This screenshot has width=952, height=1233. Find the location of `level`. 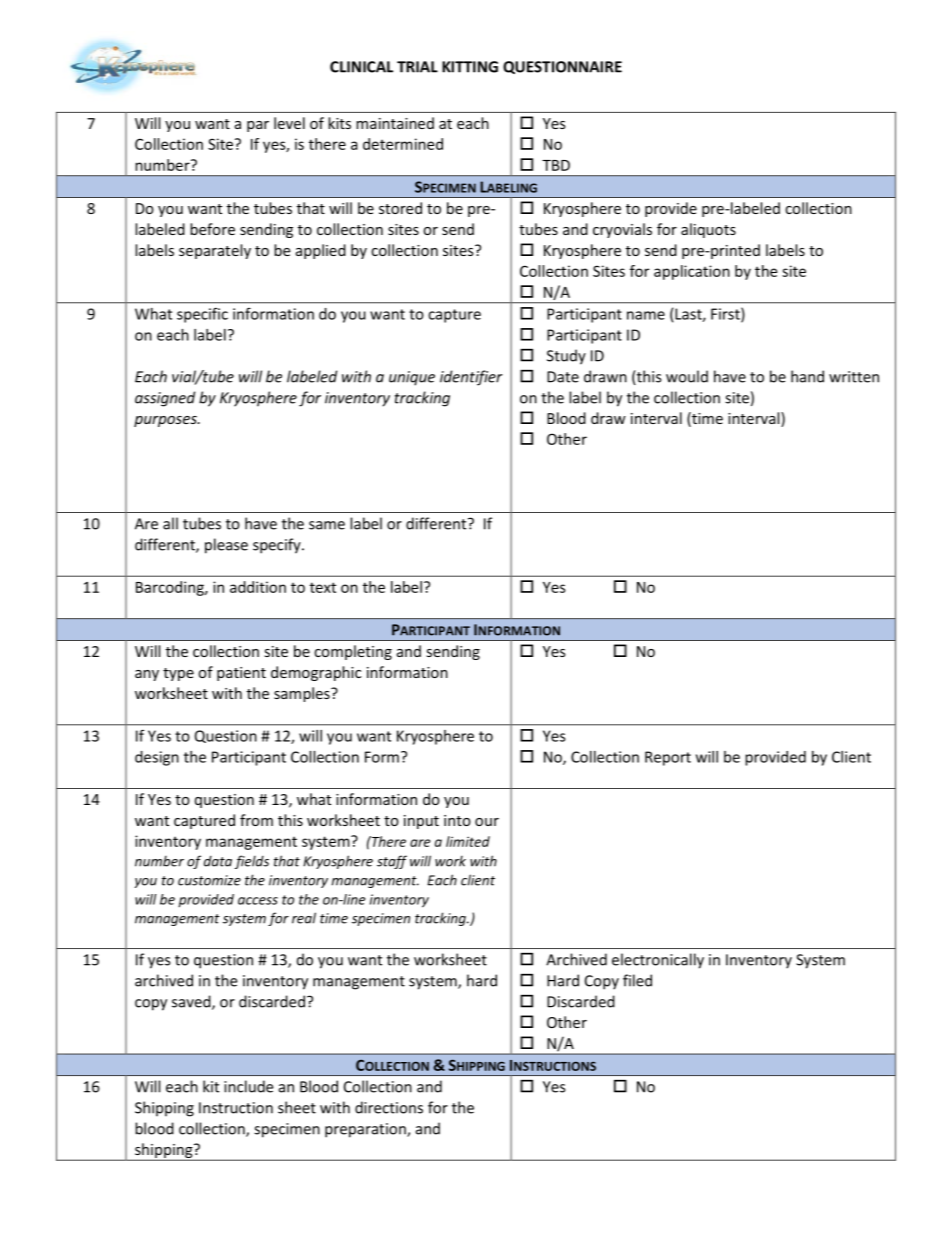

level is located at coordinates (289, 123).
